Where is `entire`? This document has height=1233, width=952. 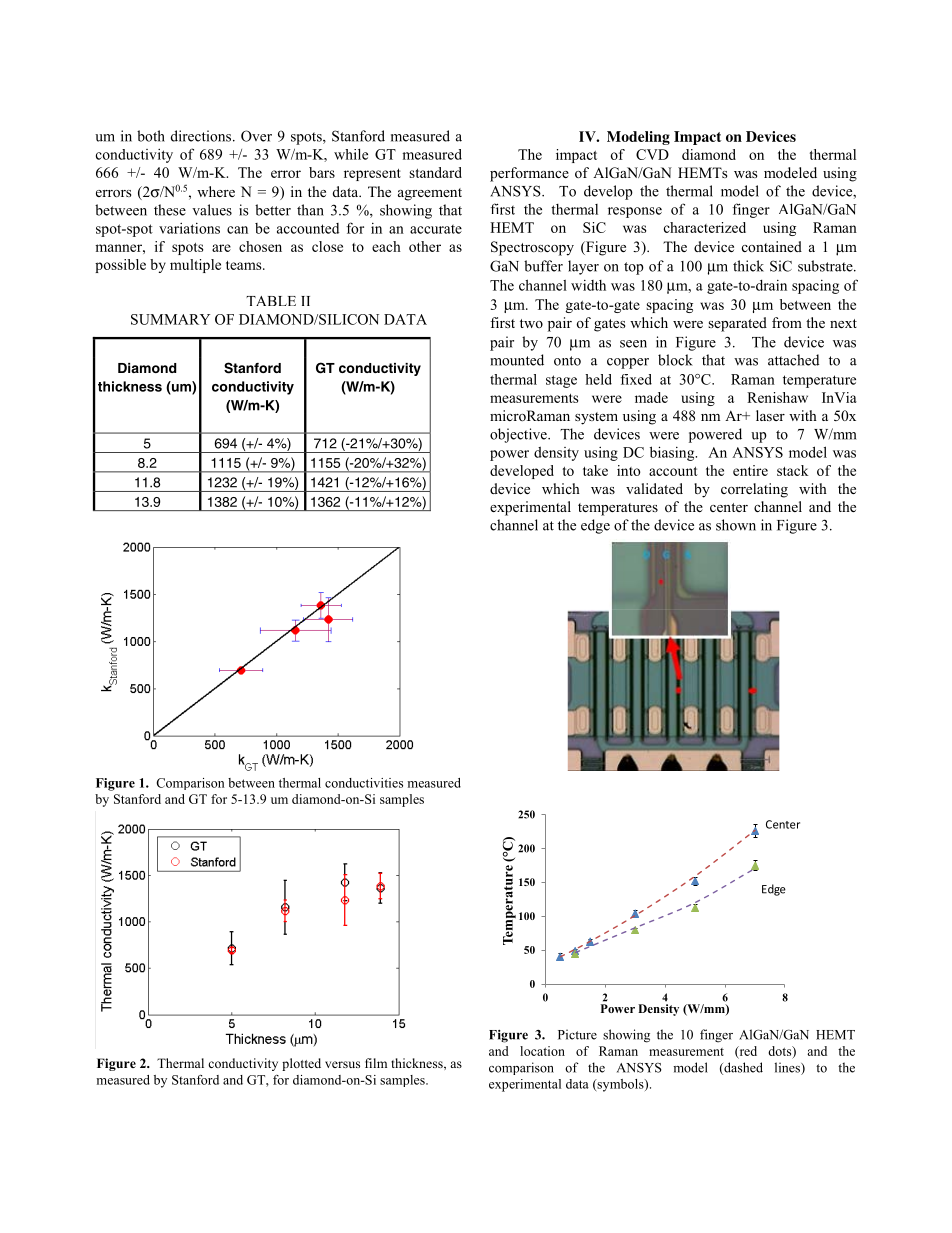
entire is located at coordinates (750, 470).
